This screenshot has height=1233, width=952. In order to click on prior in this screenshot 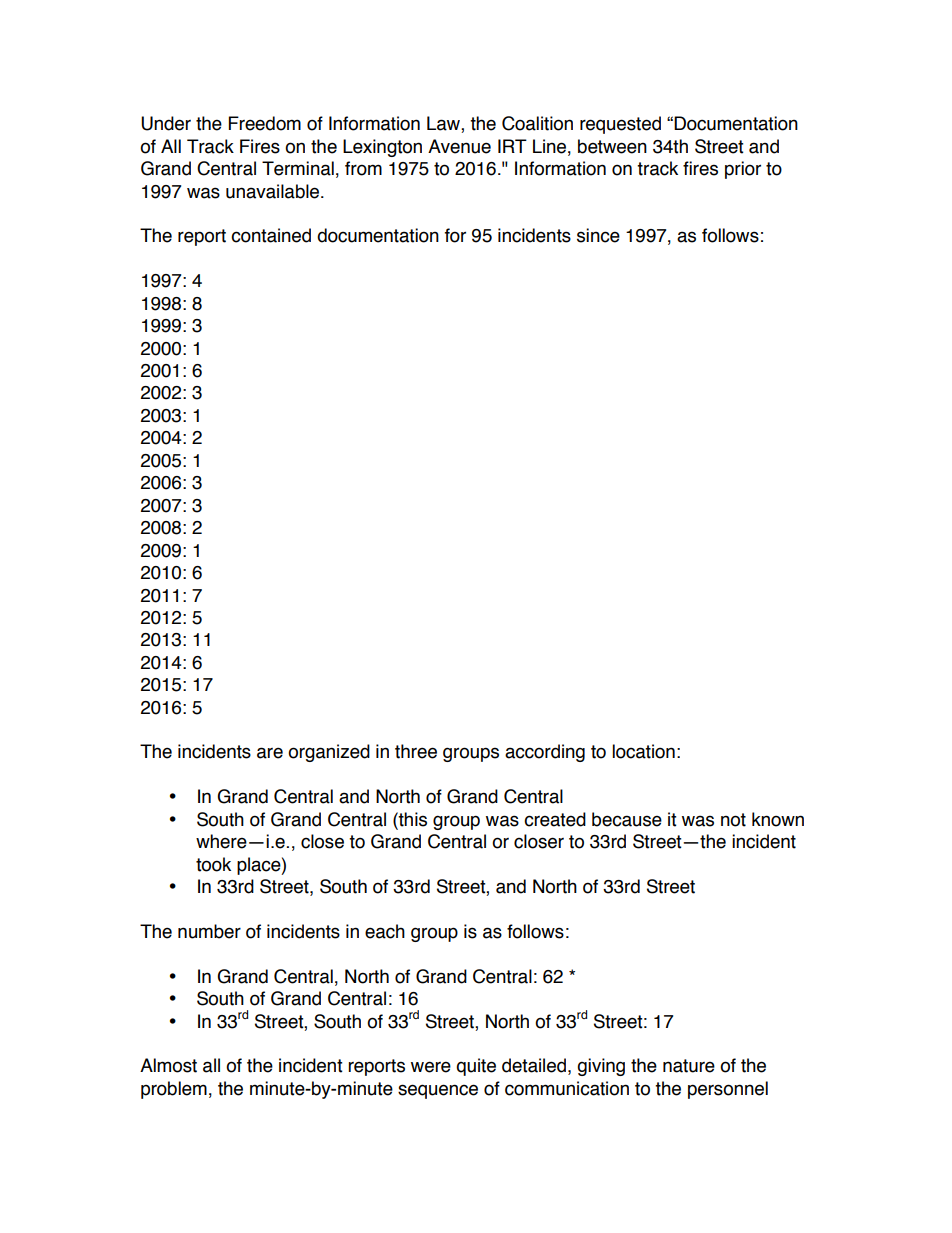, I will do `click(743, 170)`.
